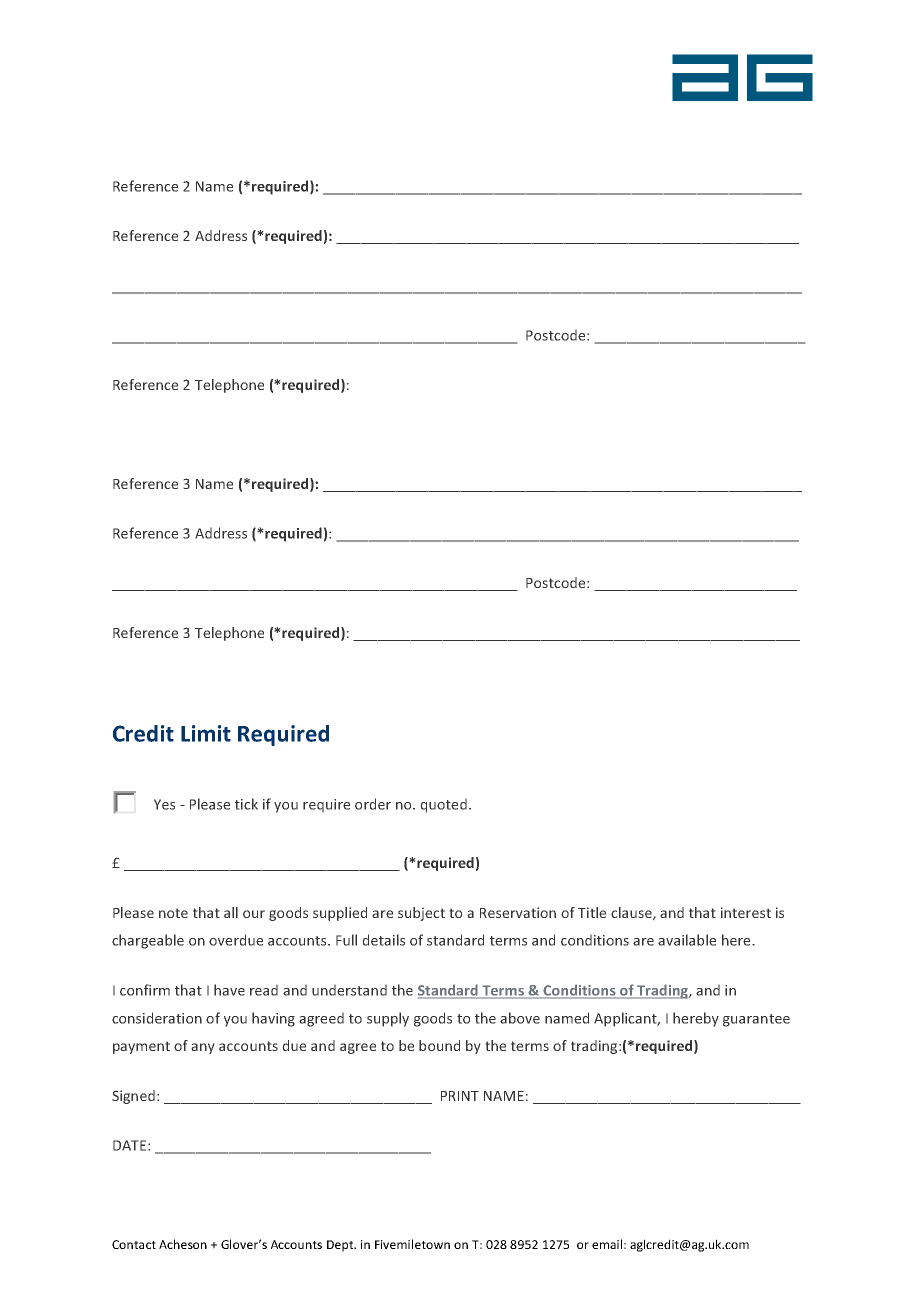 The height and width of the screenshot is (1308, 924). What do you see at coordinates (756, 1020) in the screenshot?
I see `guarantee` at bounding box center [756, 1020].
